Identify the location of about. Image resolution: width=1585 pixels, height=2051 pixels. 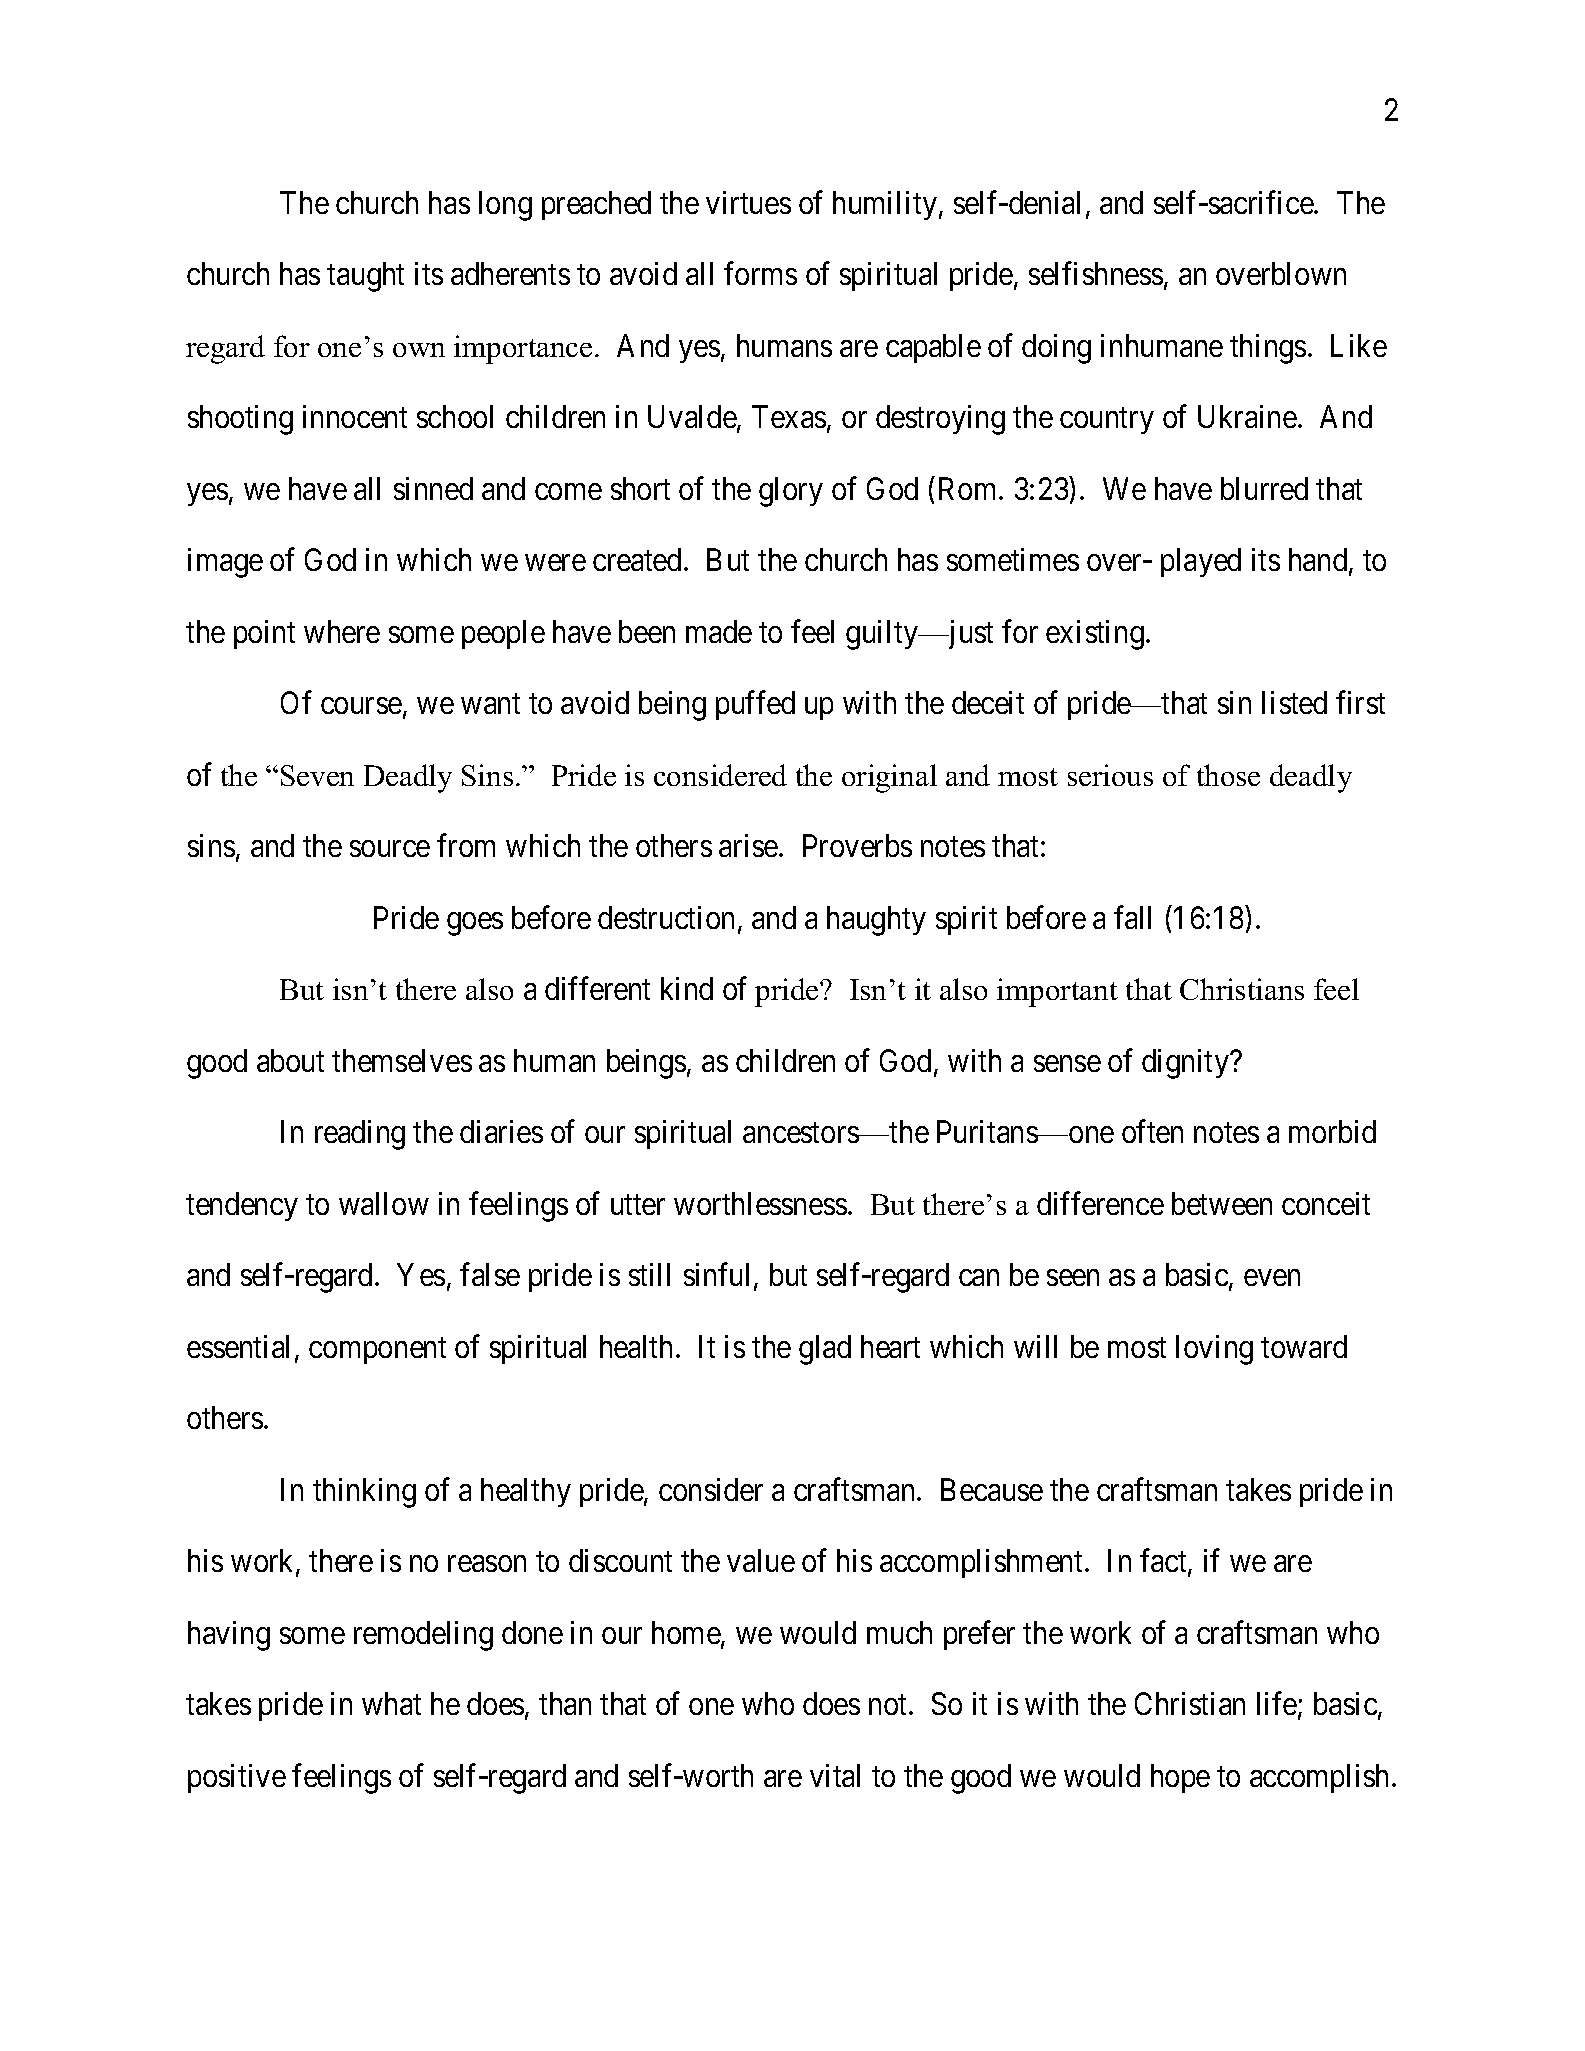
(290, 1060).
